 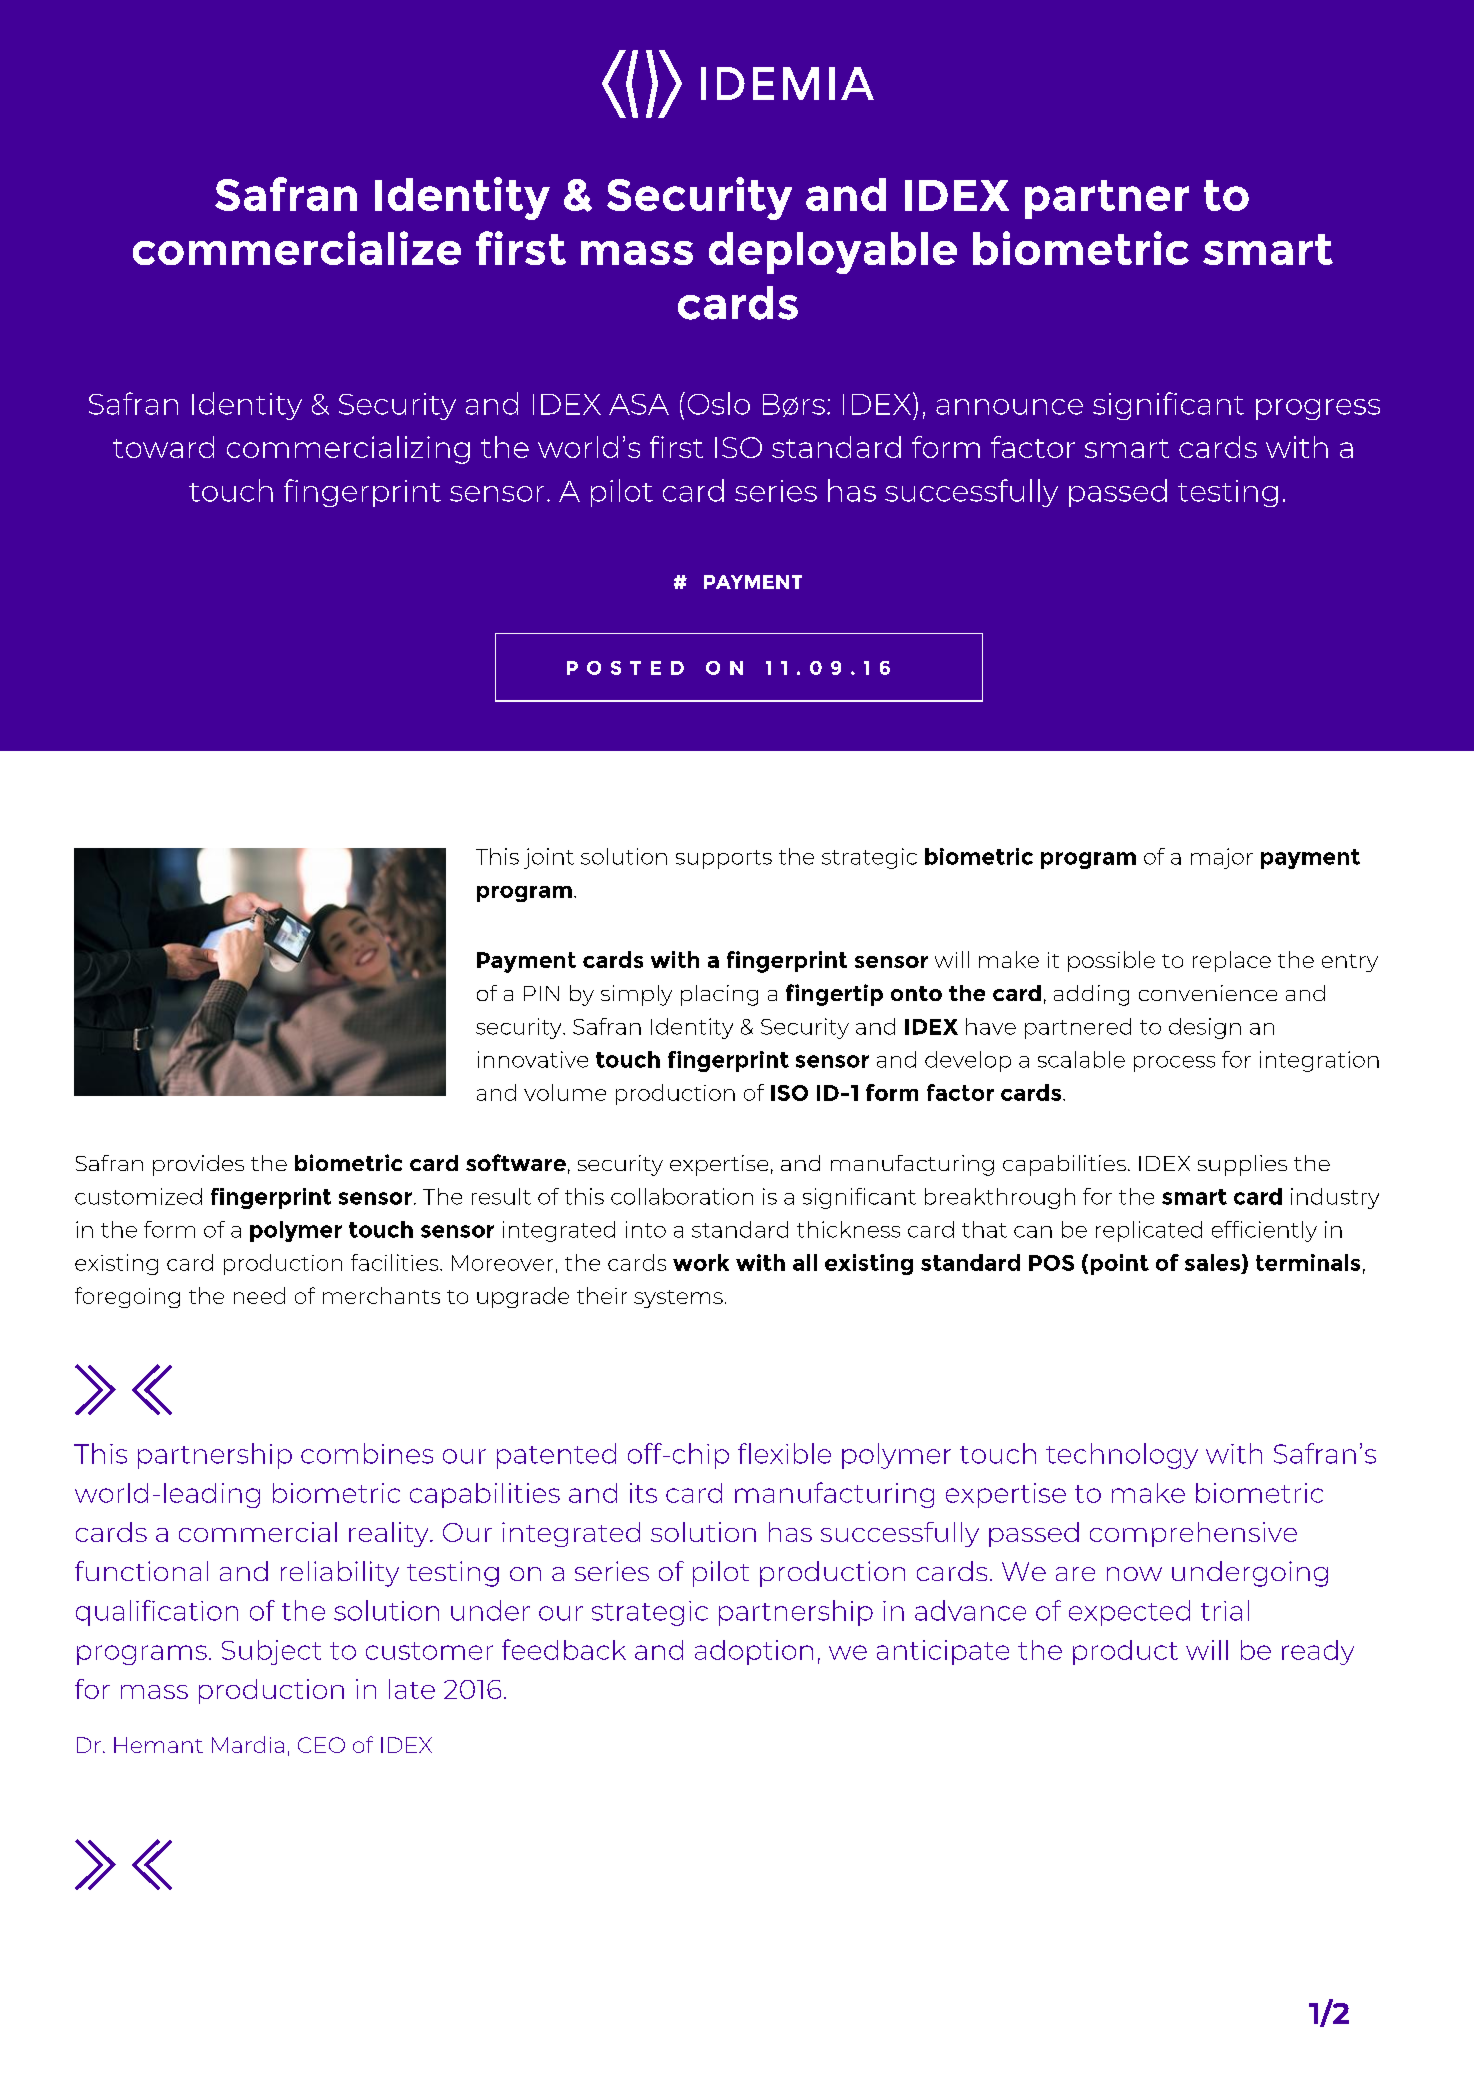 I want to click on major, so click(x=1222, y=858).
